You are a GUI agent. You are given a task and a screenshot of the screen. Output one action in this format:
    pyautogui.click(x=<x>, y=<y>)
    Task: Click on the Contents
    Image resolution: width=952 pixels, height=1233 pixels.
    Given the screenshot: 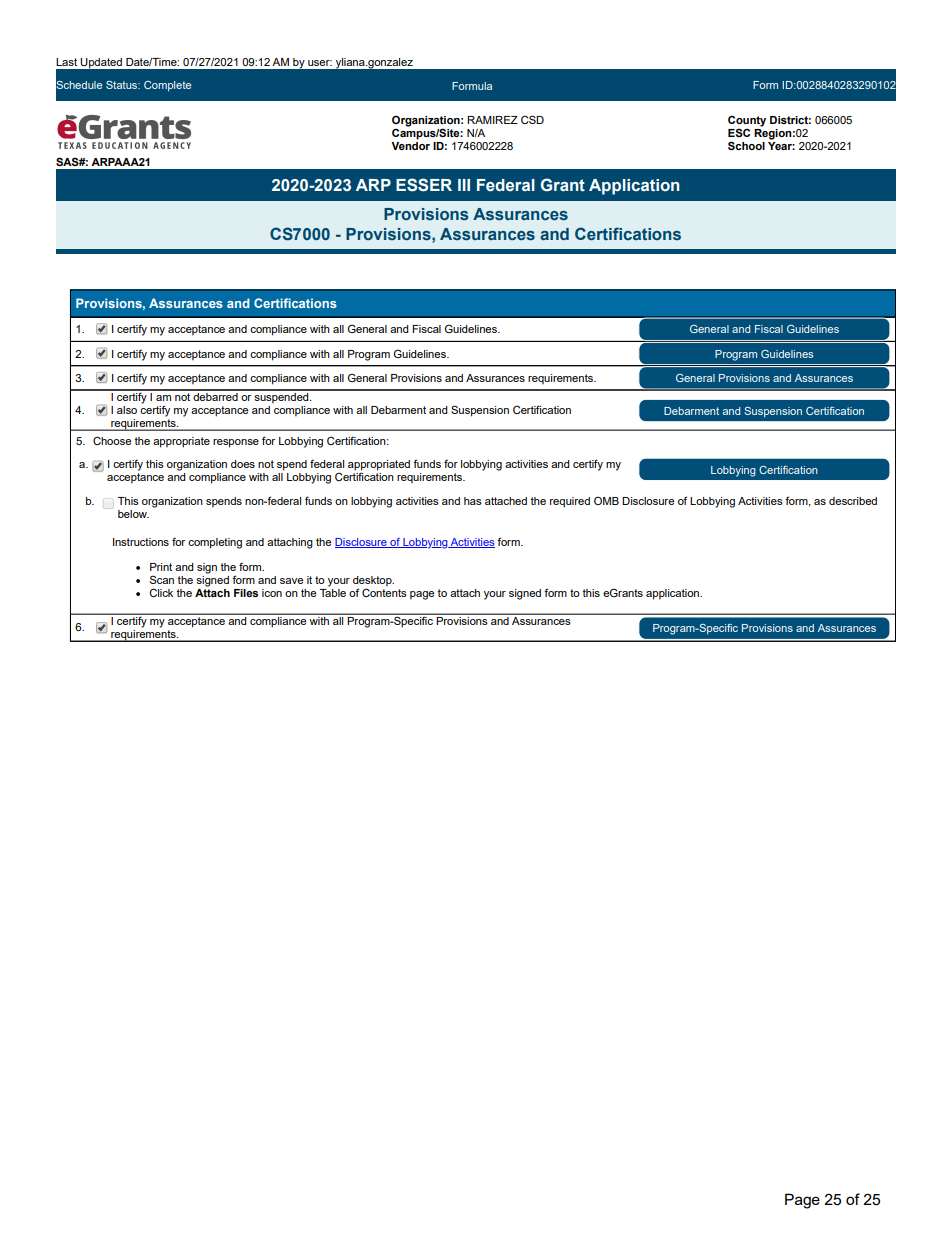 What is the action you would take?
    pyautogui.click(x=384, y=591)
